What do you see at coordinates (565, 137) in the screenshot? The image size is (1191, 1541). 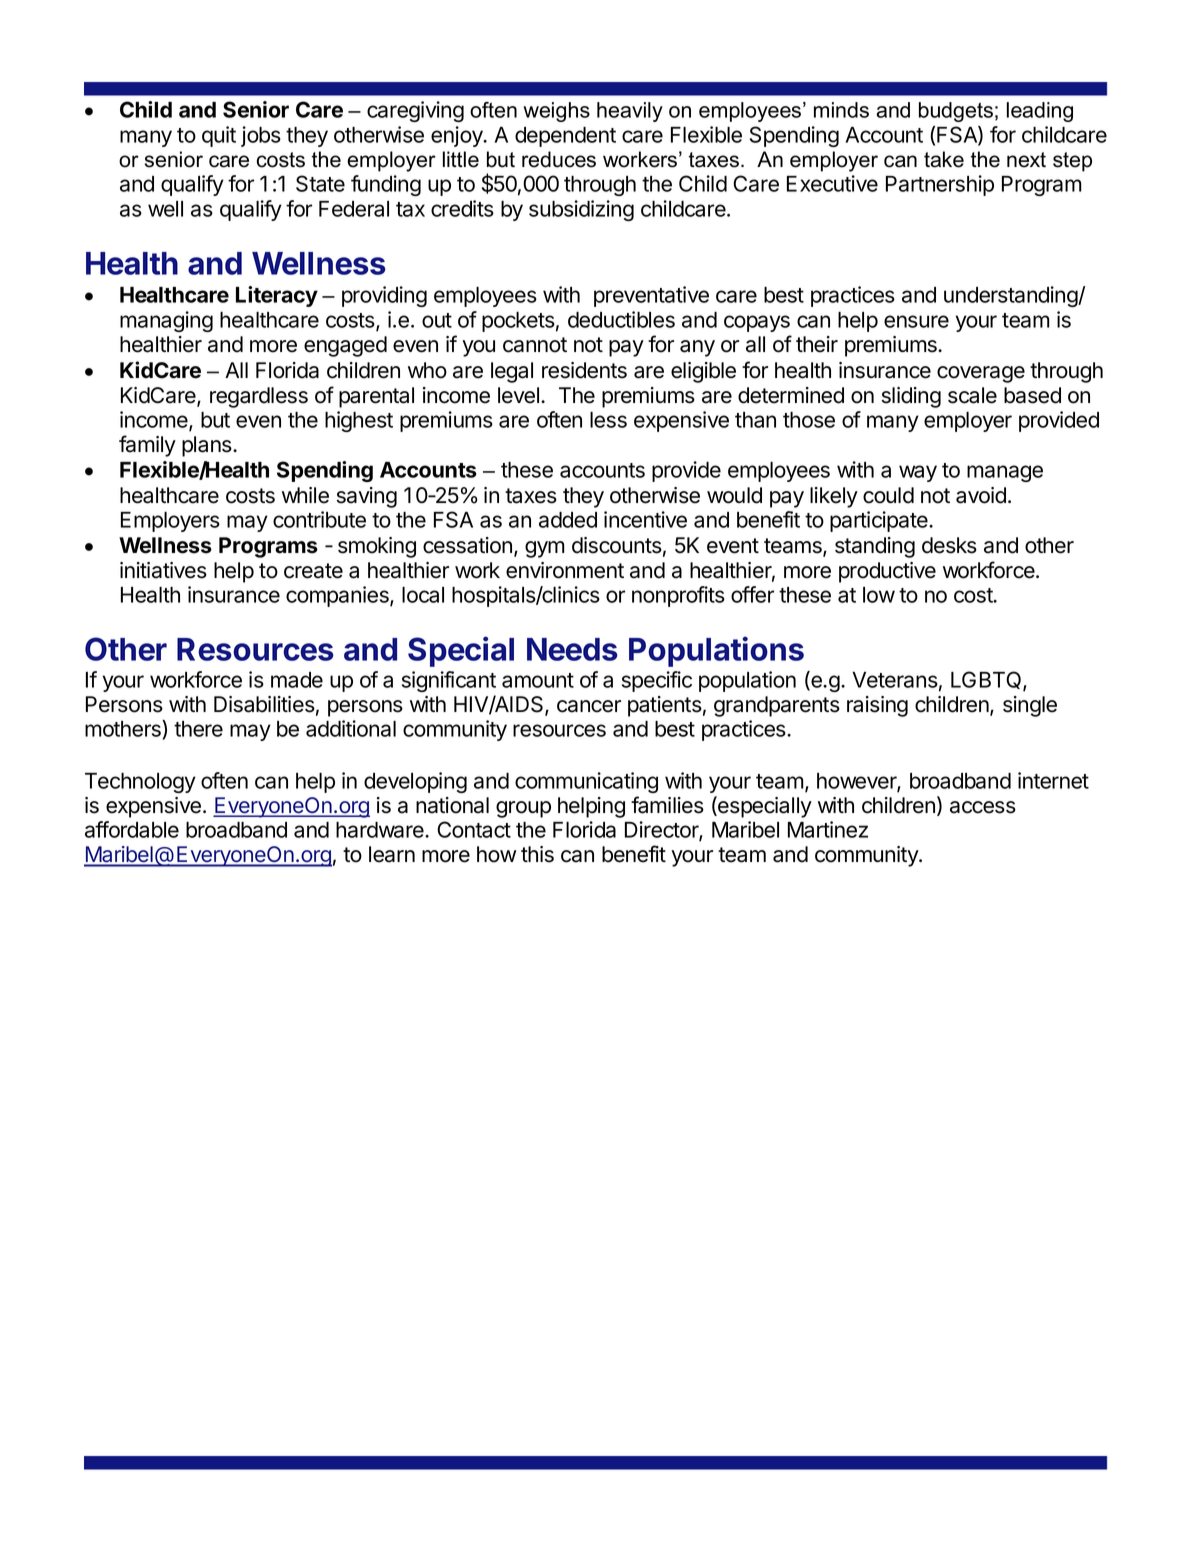 I see `dependent` at bounding box center [565, 137].
